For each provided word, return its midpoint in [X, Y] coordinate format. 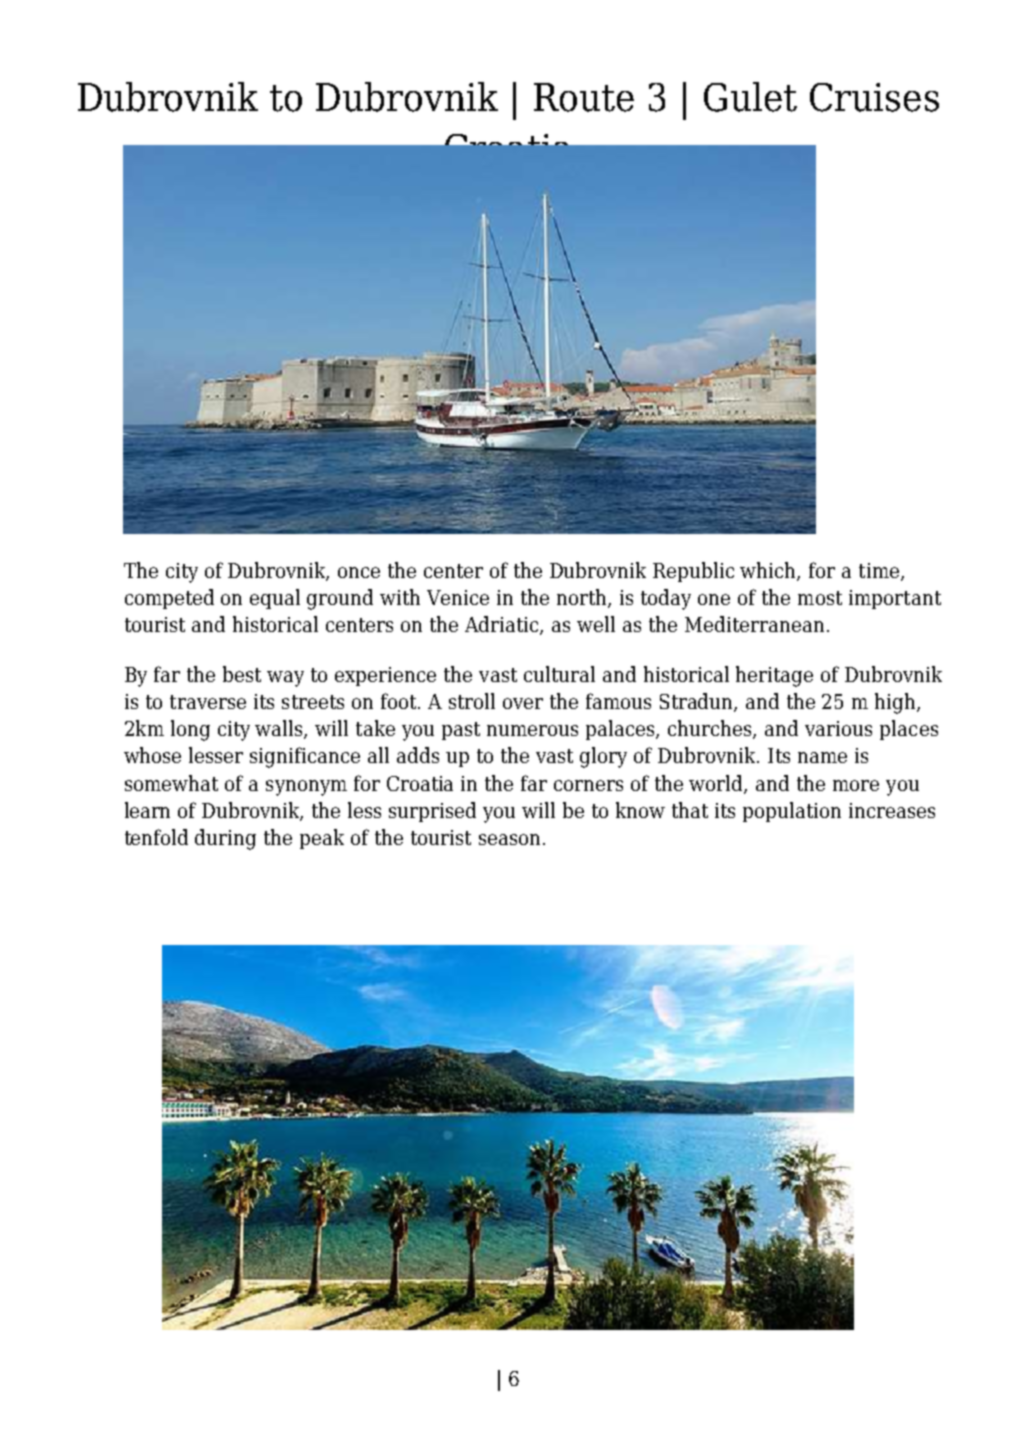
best [242, 674]
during [225, 839]
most [820, 598]
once [359, 572]
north [583, 598]
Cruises [874, 97]
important [895, 599]
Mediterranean [754, 624]
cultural [559, 674]
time [880, 571]
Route [584, 97]
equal [275, 599]
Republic [693, 572]
